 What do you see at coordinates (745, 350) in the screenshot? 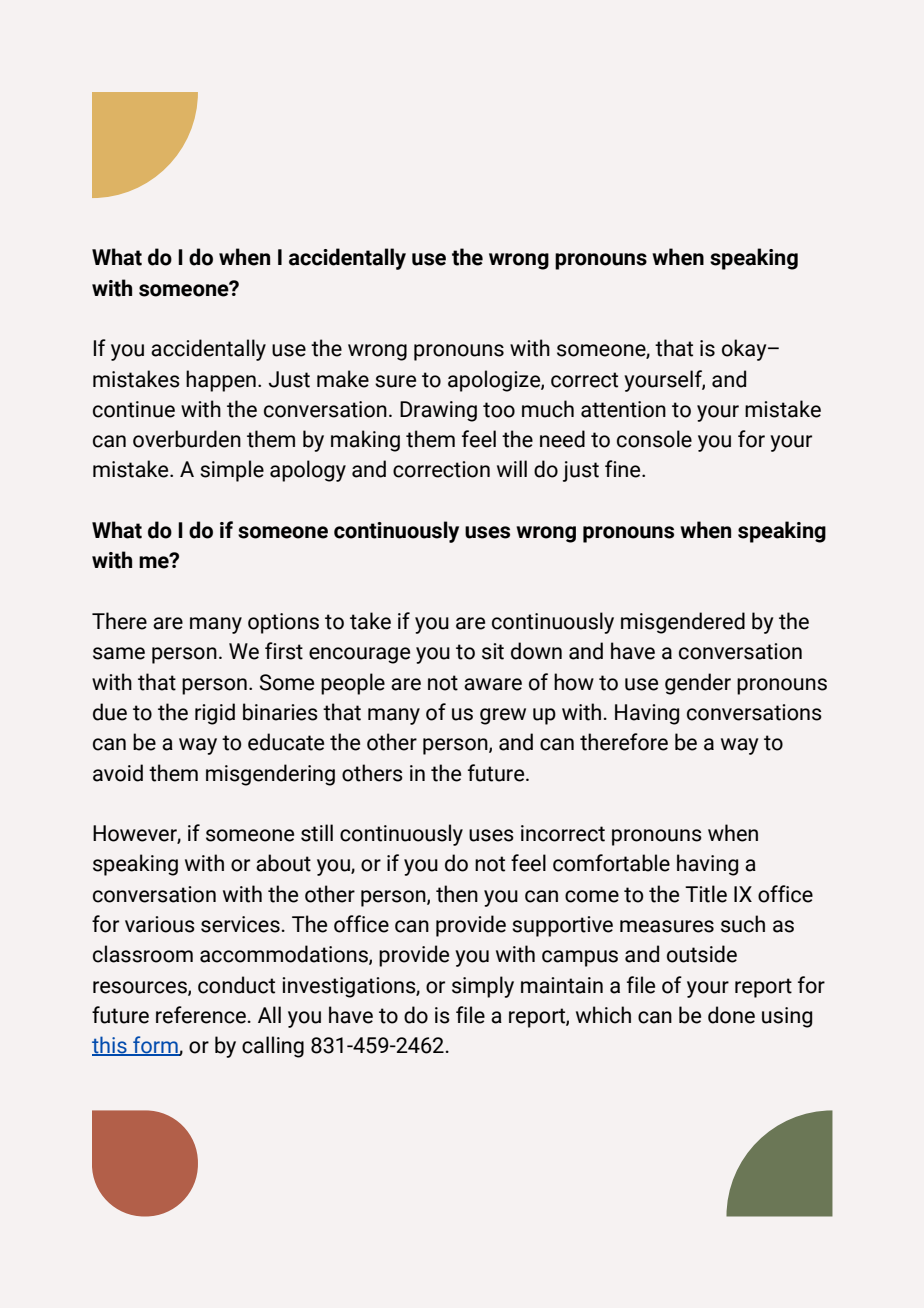
I see `okay` at bounding box center [745, 350].
